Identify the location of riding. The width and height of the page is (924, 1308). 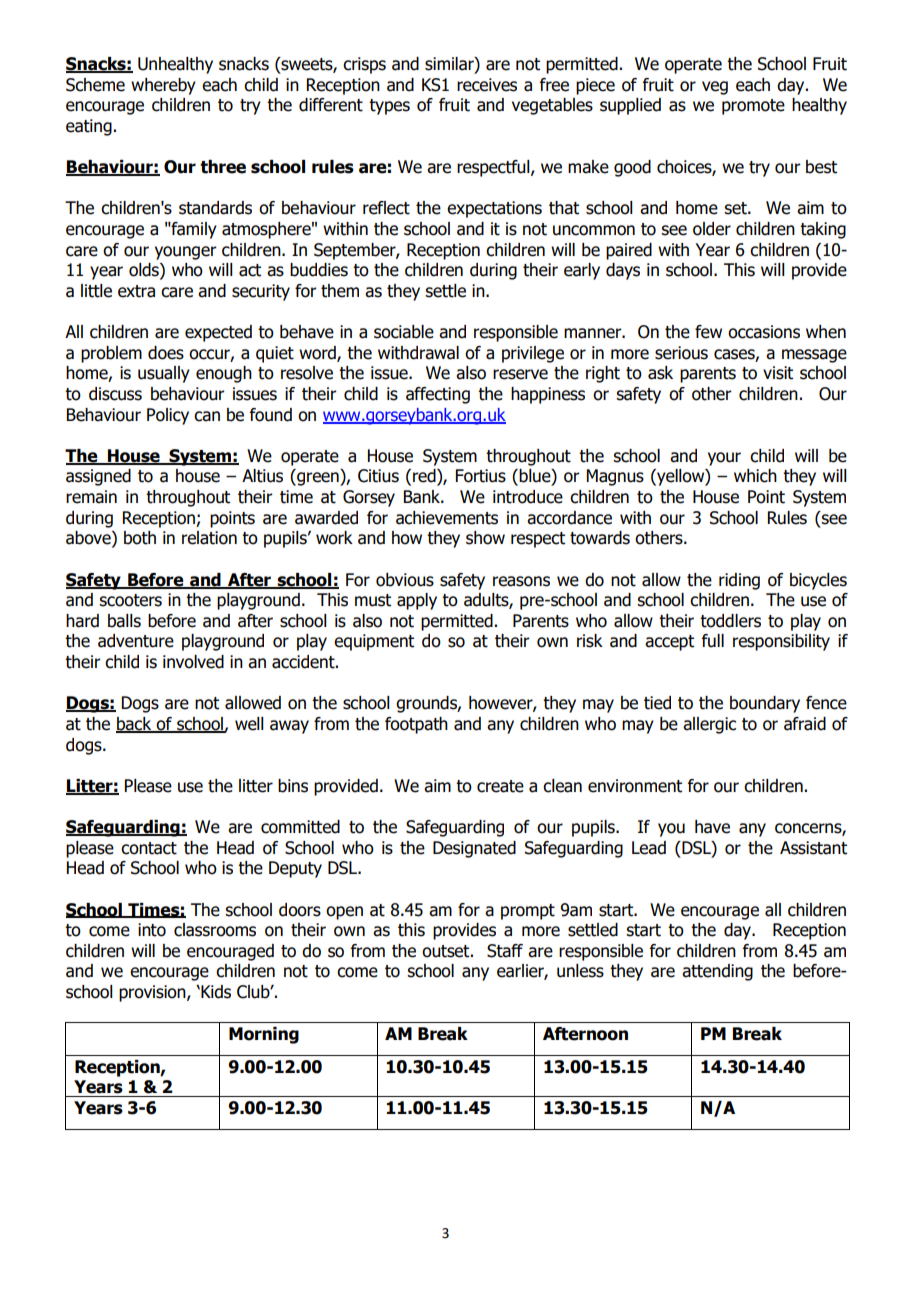
(739, 581).
